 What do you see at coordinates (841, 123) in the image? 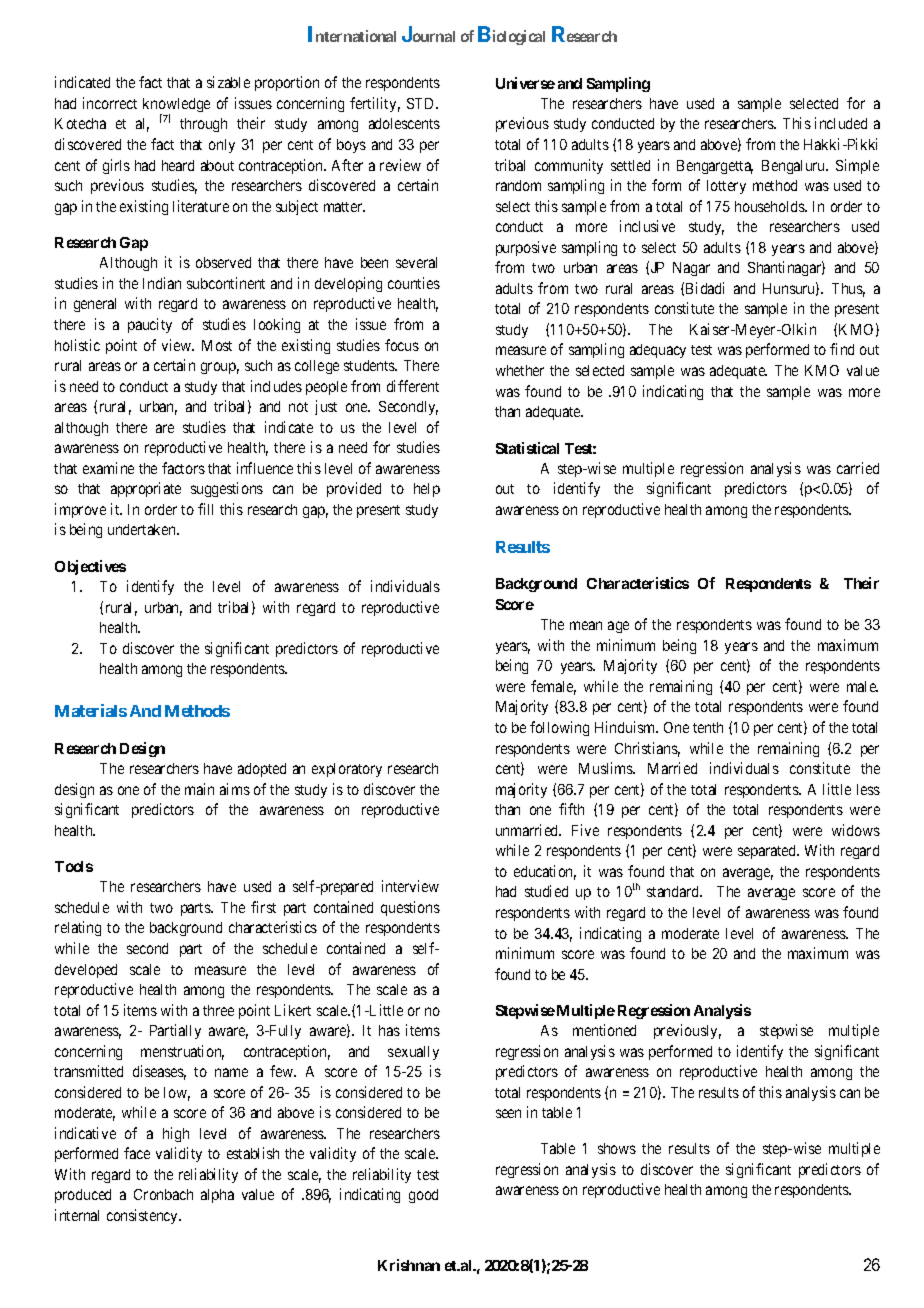
I see `included` at bounding box center [841, 123].
